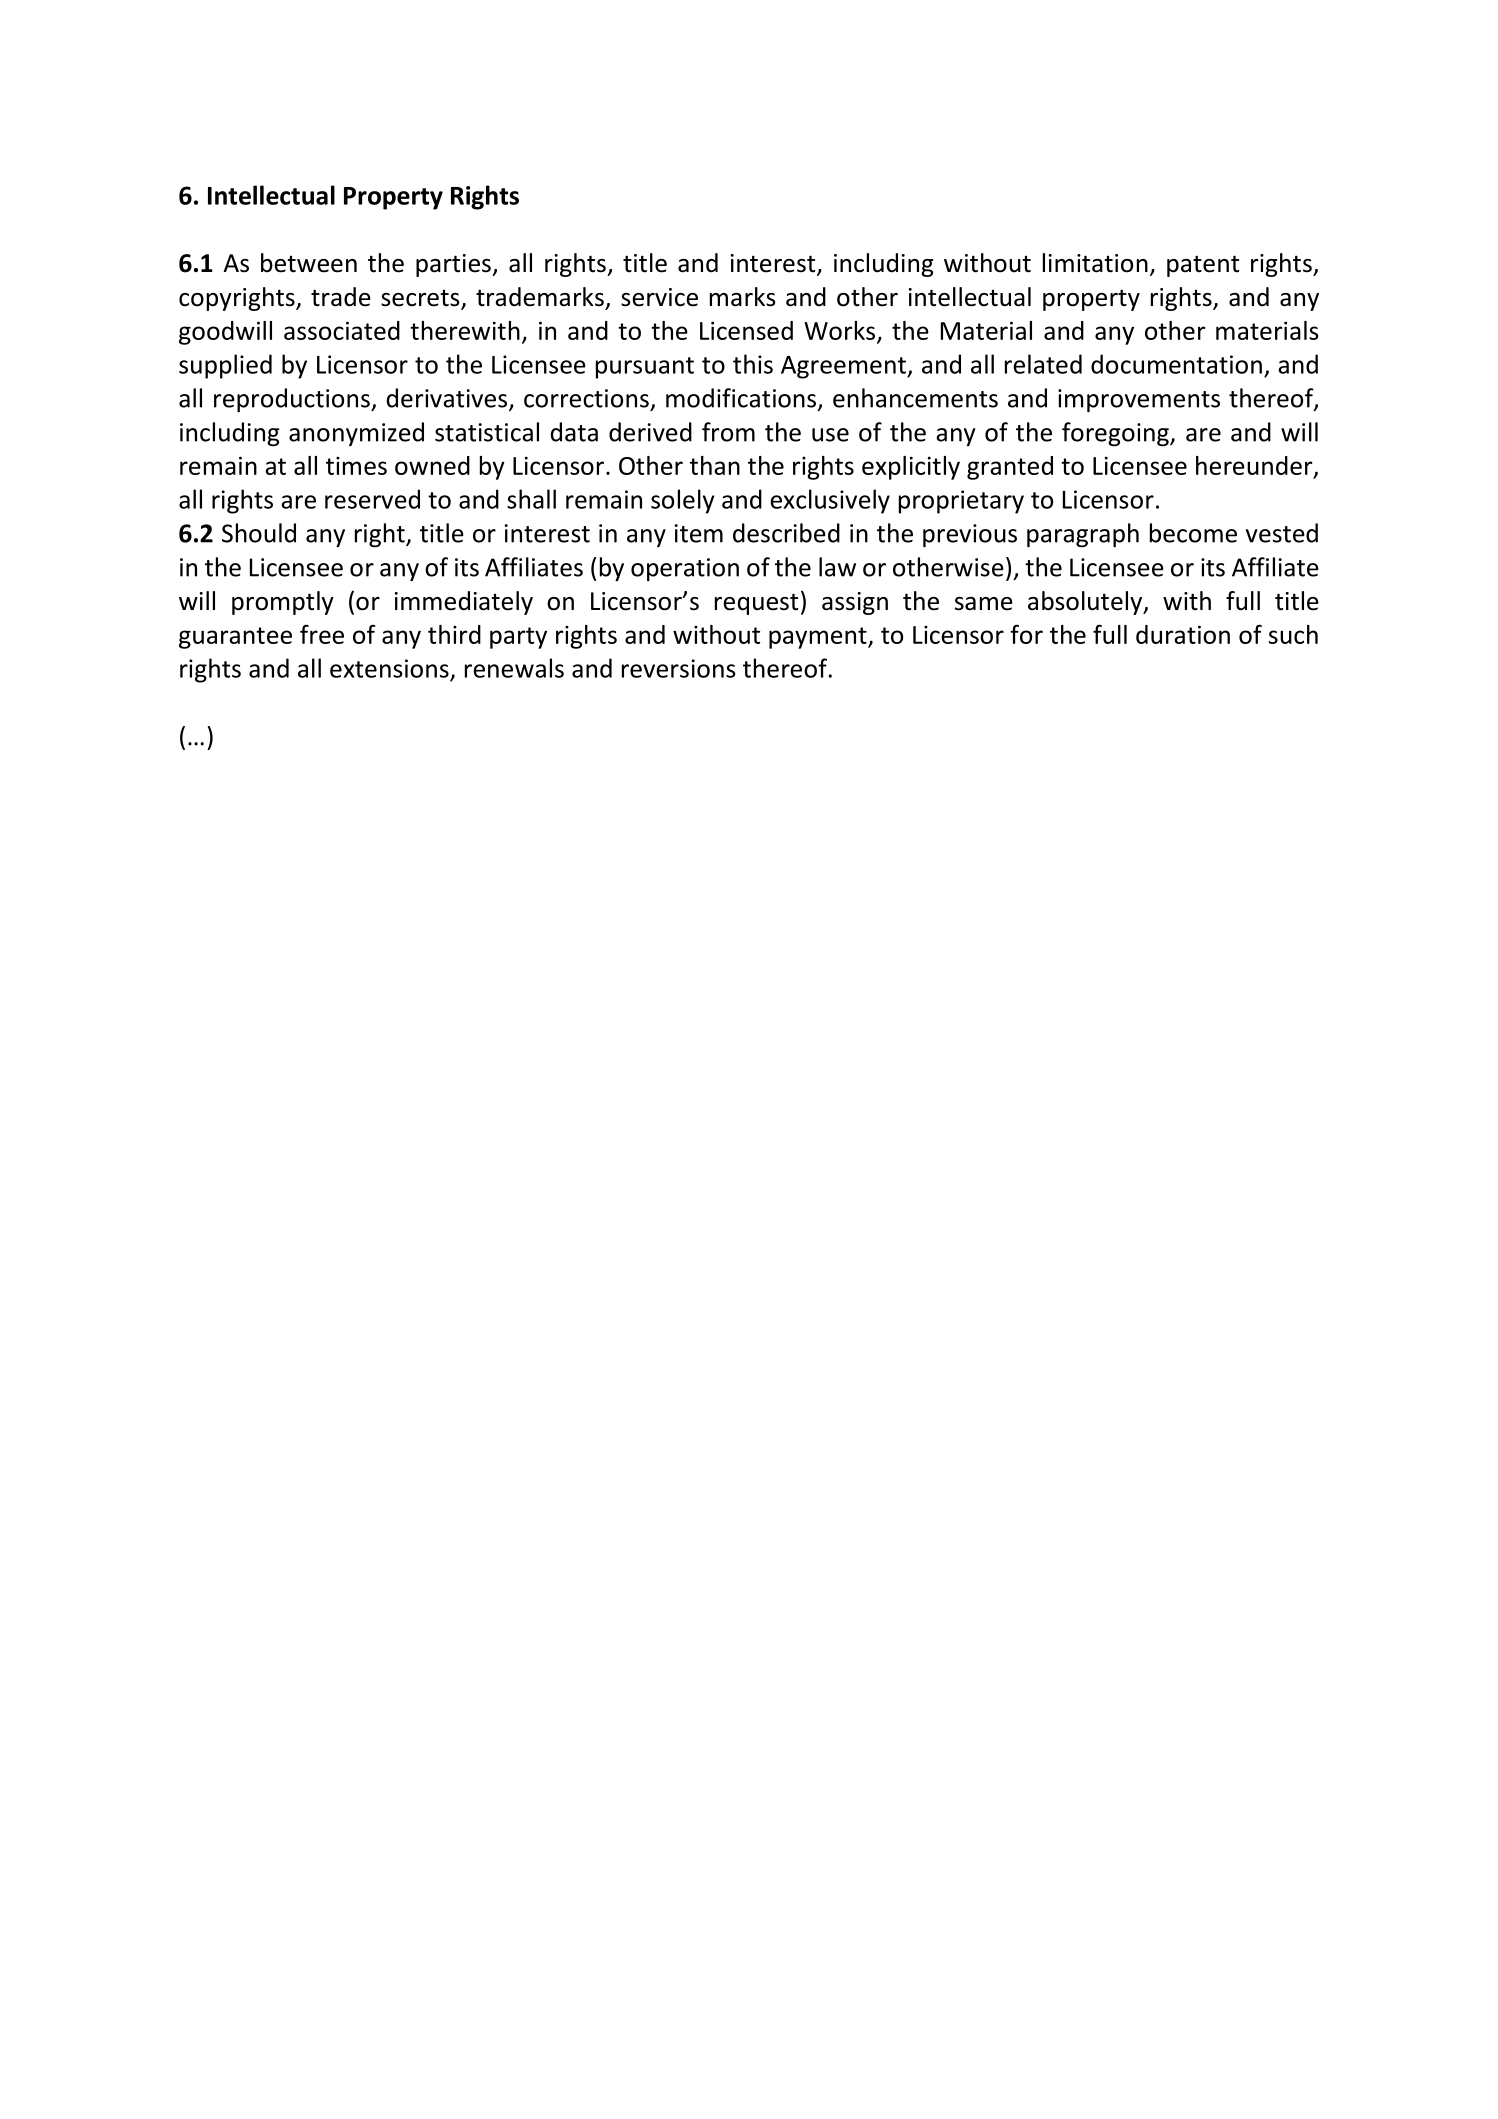 This screenshot has width=1498, height=2119. I want to click on become, so click(1193, 533).
